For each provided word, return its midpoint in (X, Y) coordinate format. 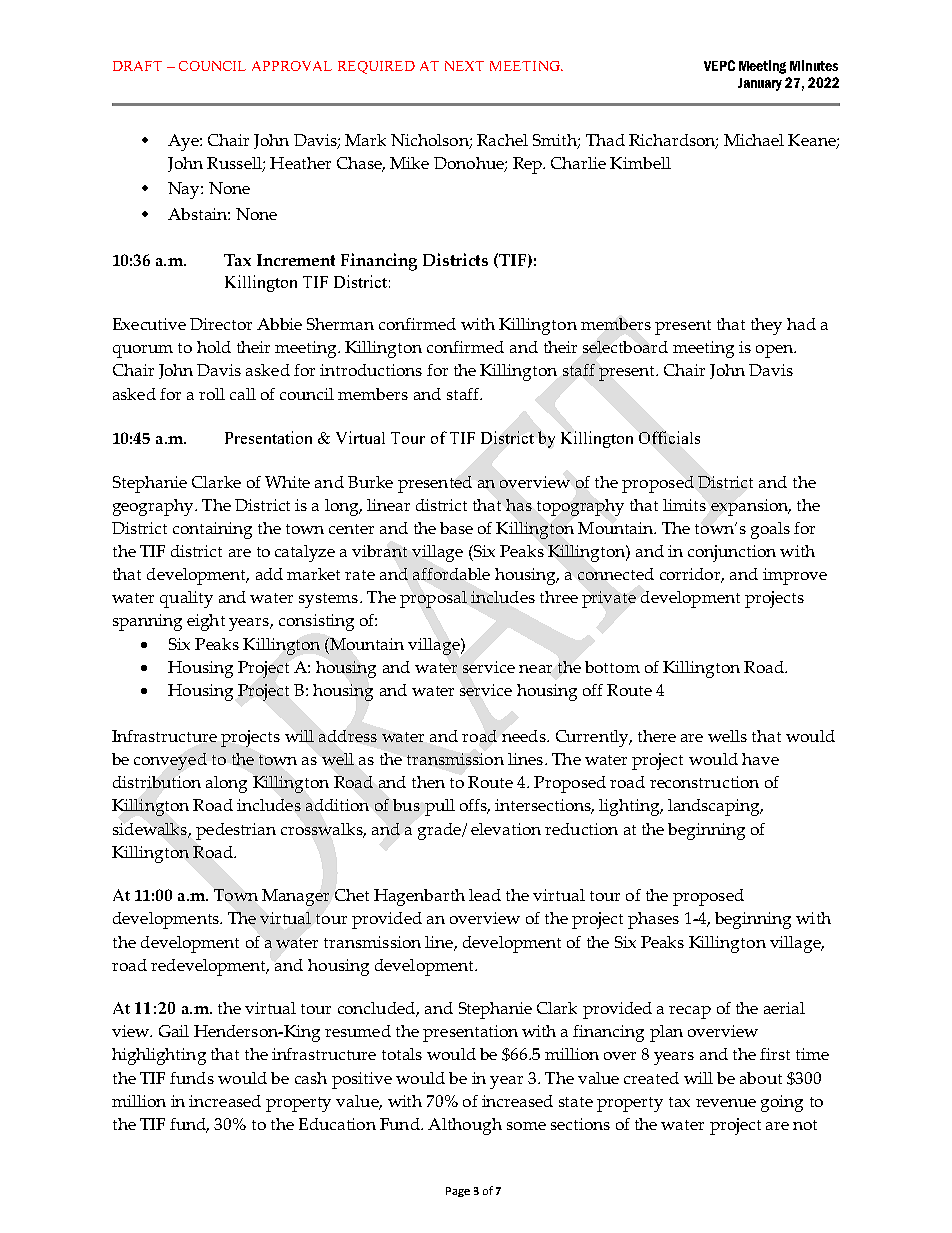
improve (795, 576)
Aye (184, 142)
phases (653, 920)
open (775, 351)
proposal (433, 599)
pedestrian (236, 831)
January (760, 84)
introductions (371, 370)
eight (206, 622)
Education (337, 1124)
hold (214, 347)
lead (485, 895)
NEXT (464, 66)
